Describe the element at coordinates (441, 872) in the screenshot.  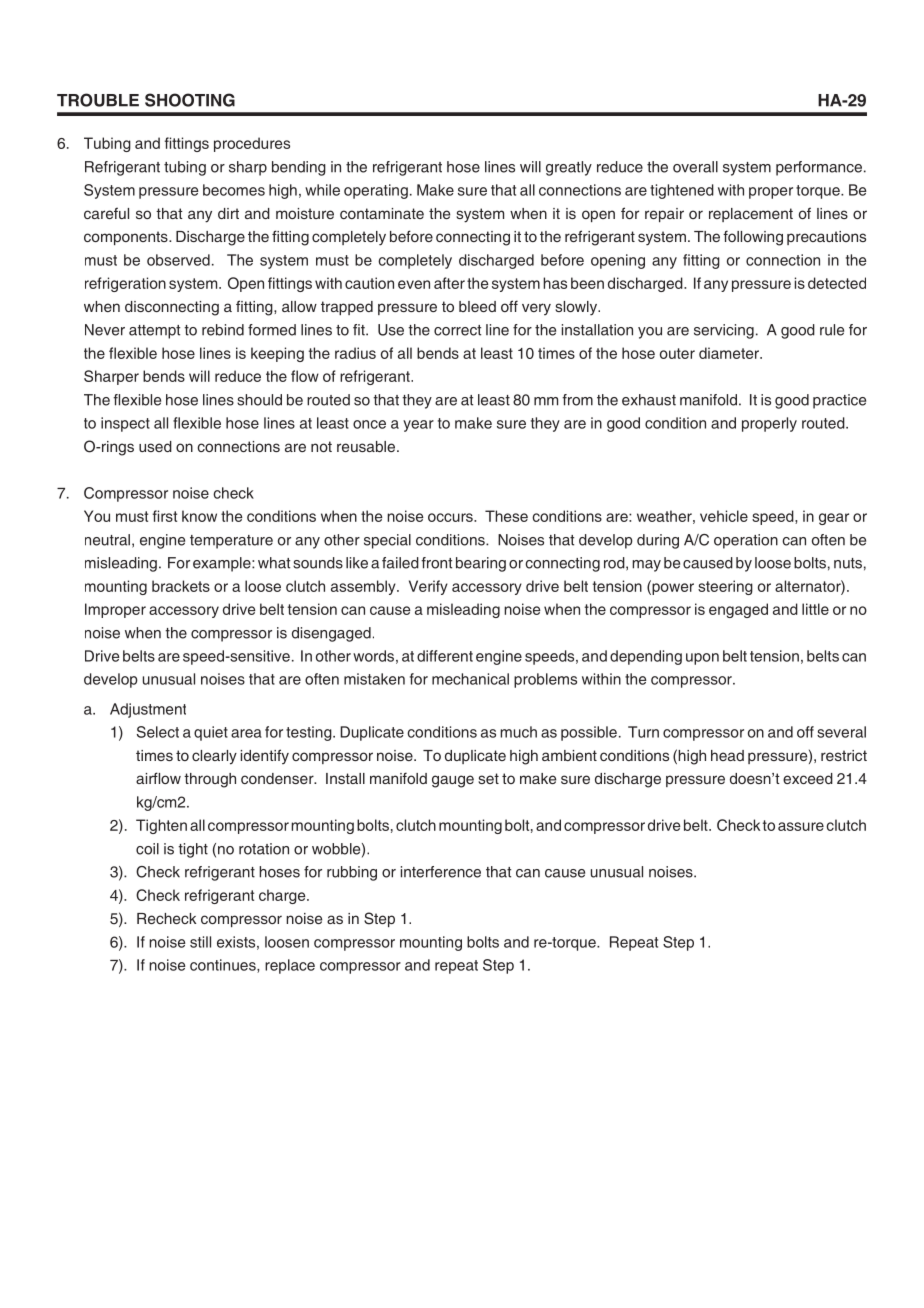
I see `interference` at that location.
